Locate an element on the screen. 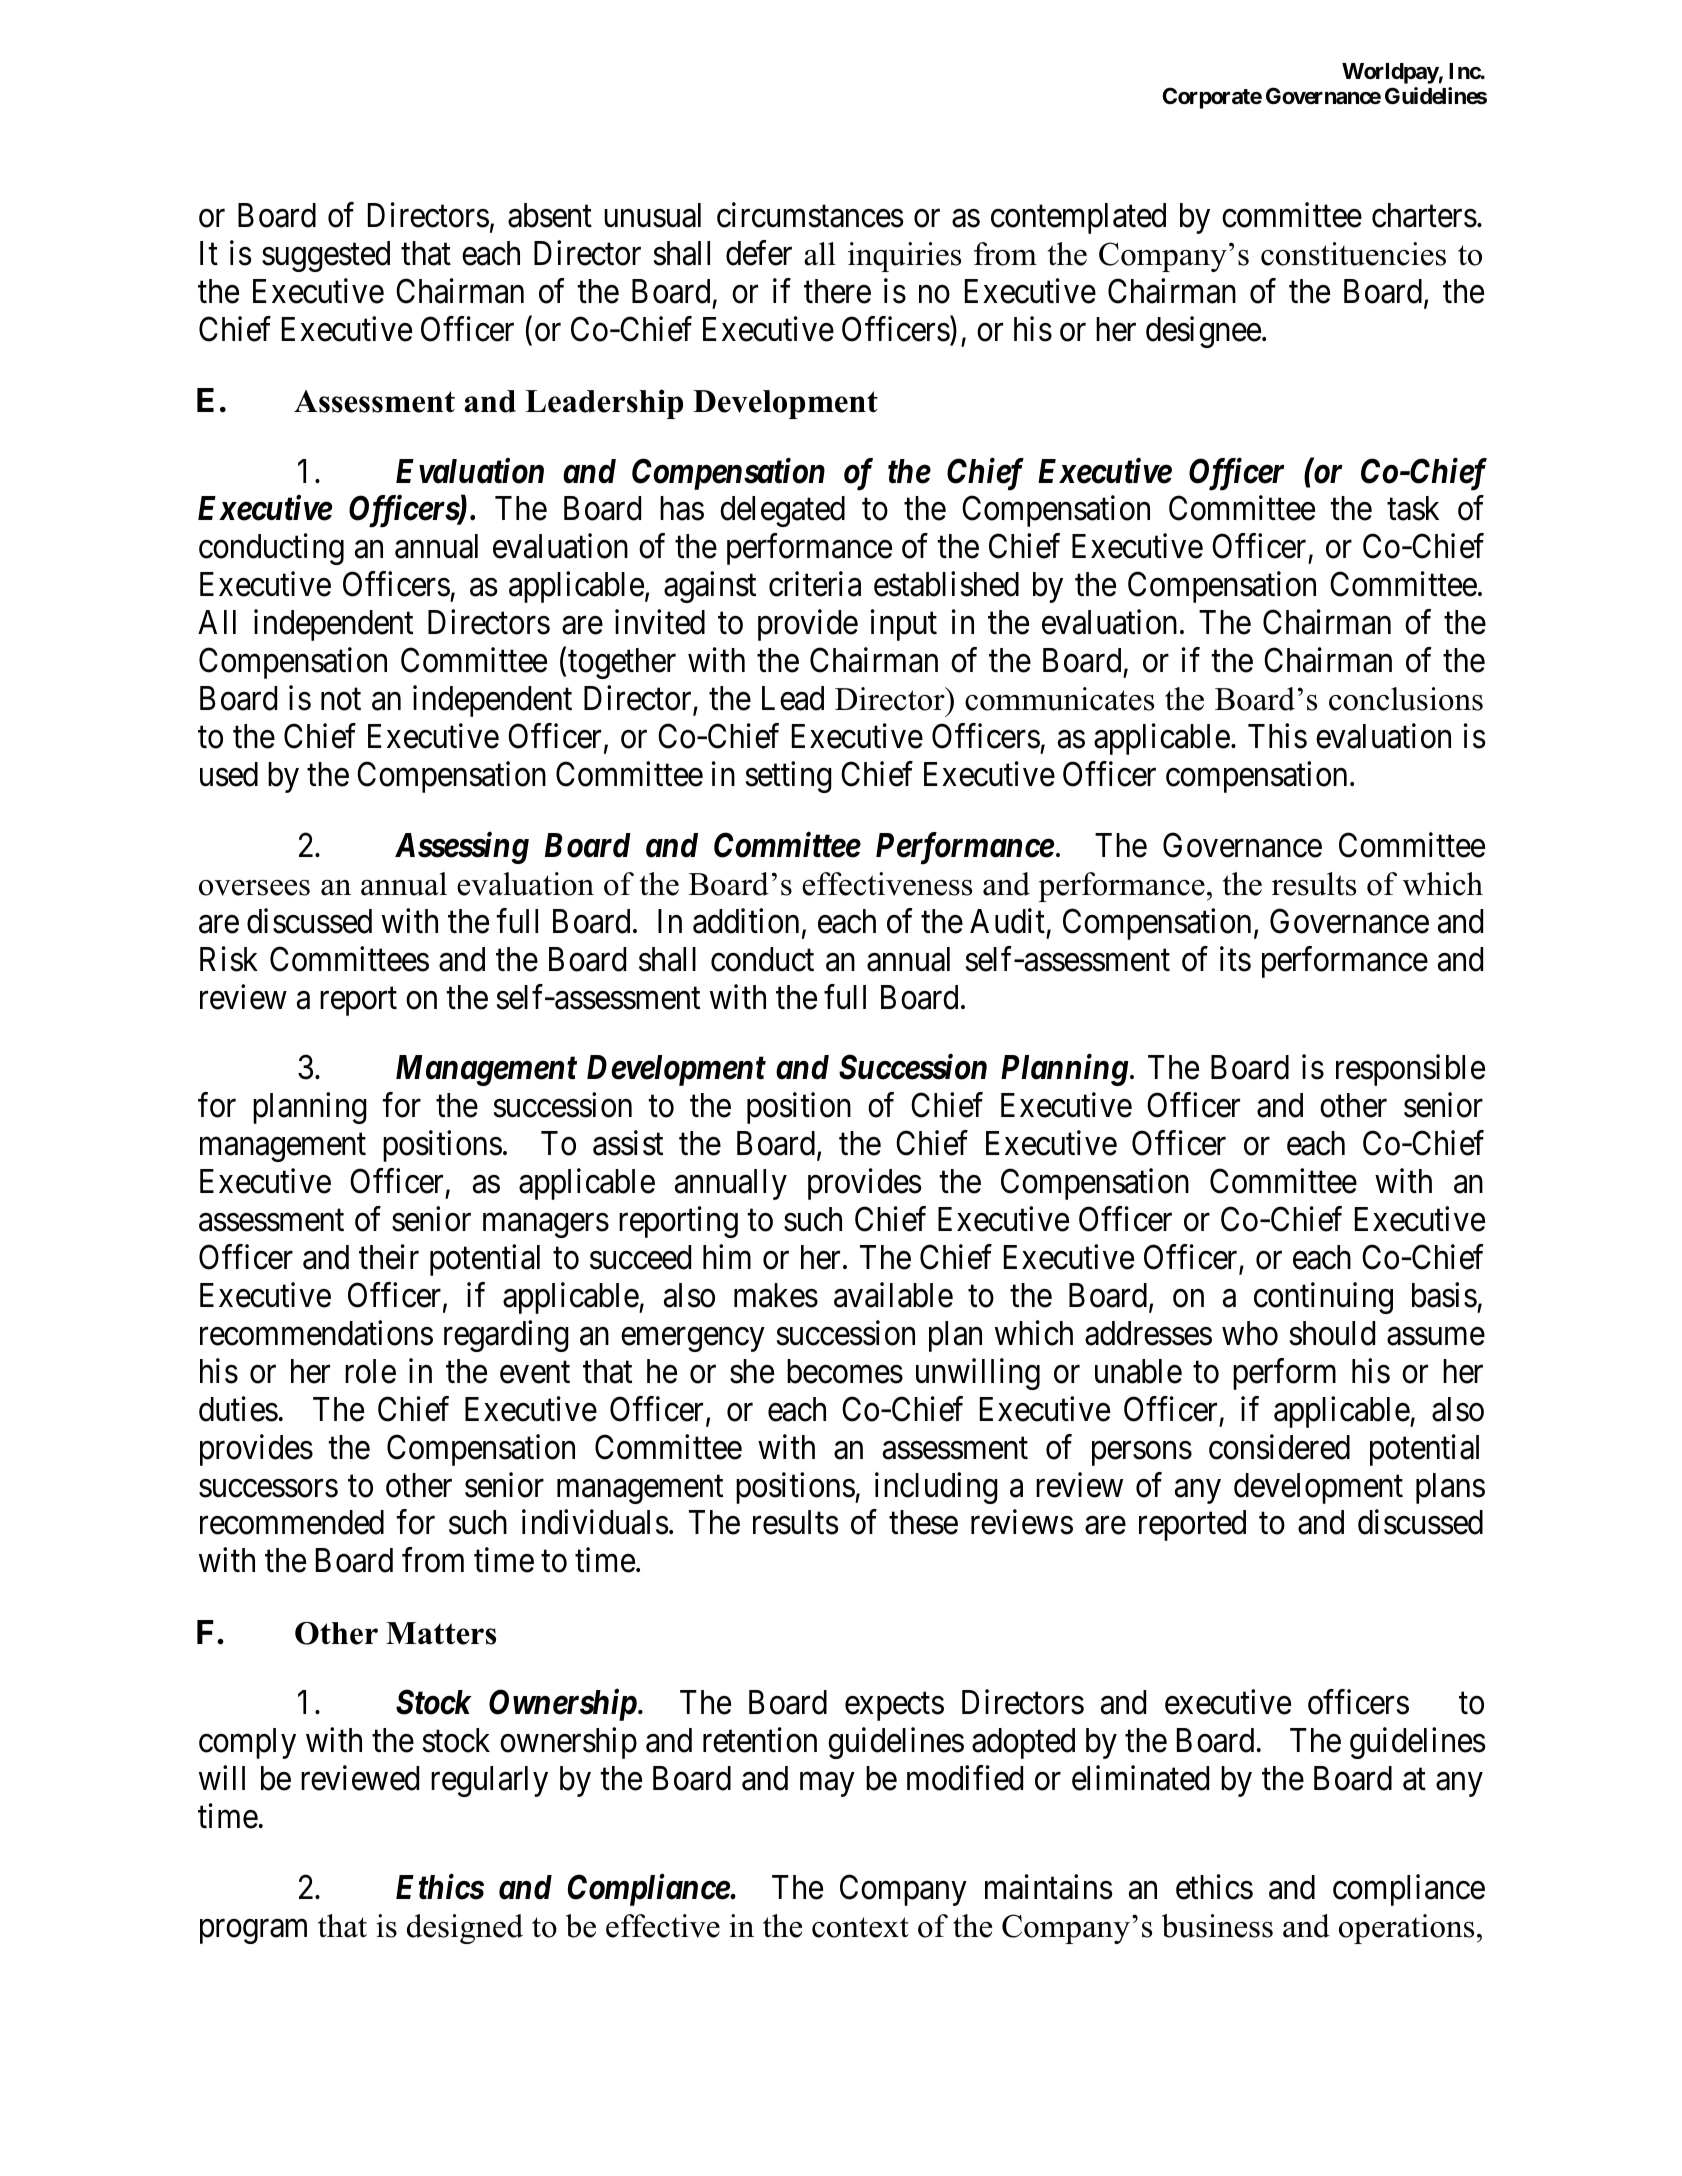  designed is located at coordinates (465, 1929).
